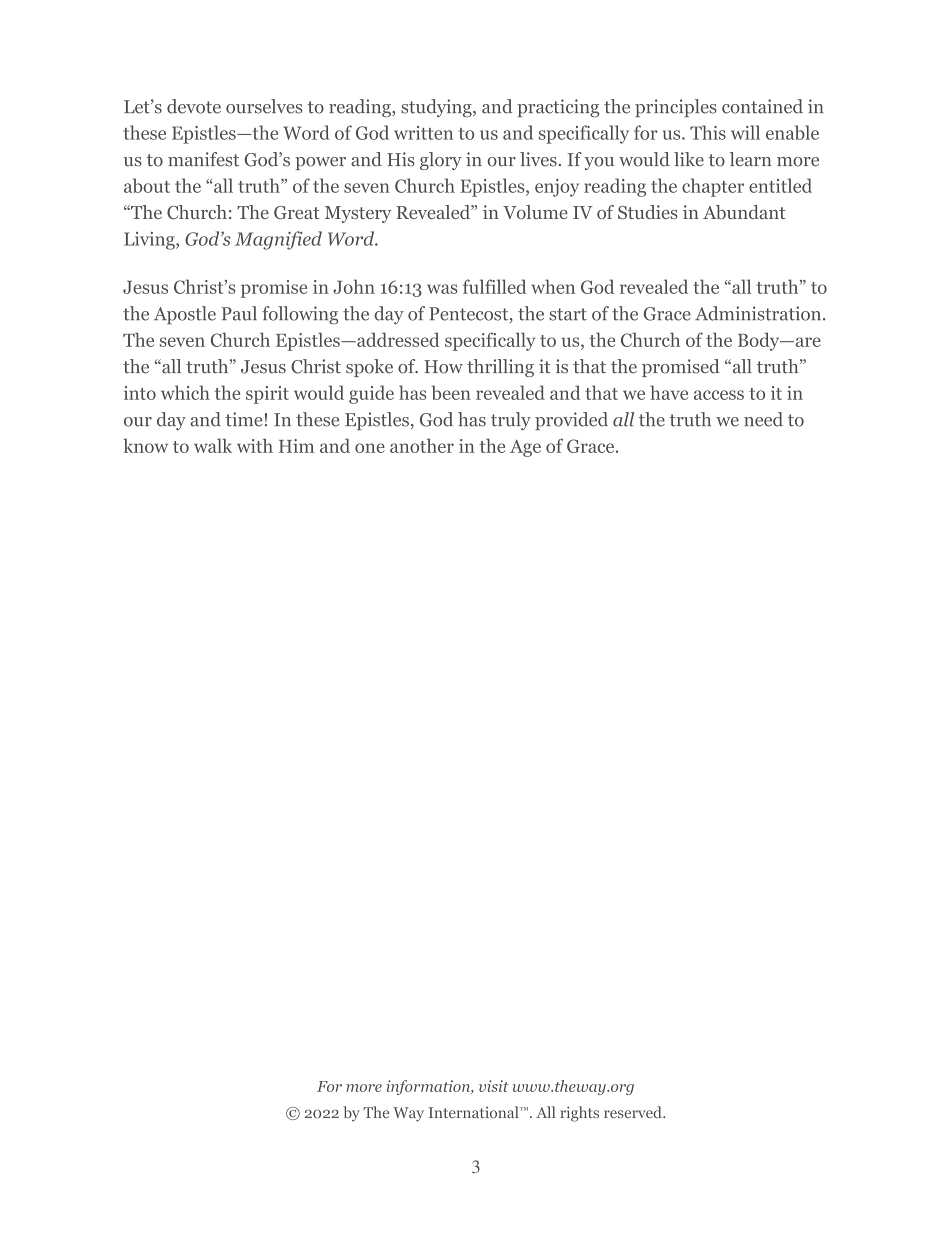  Describe the element at coordinates (634, 1112) in the screenshot. I see `reserved` at that location.
